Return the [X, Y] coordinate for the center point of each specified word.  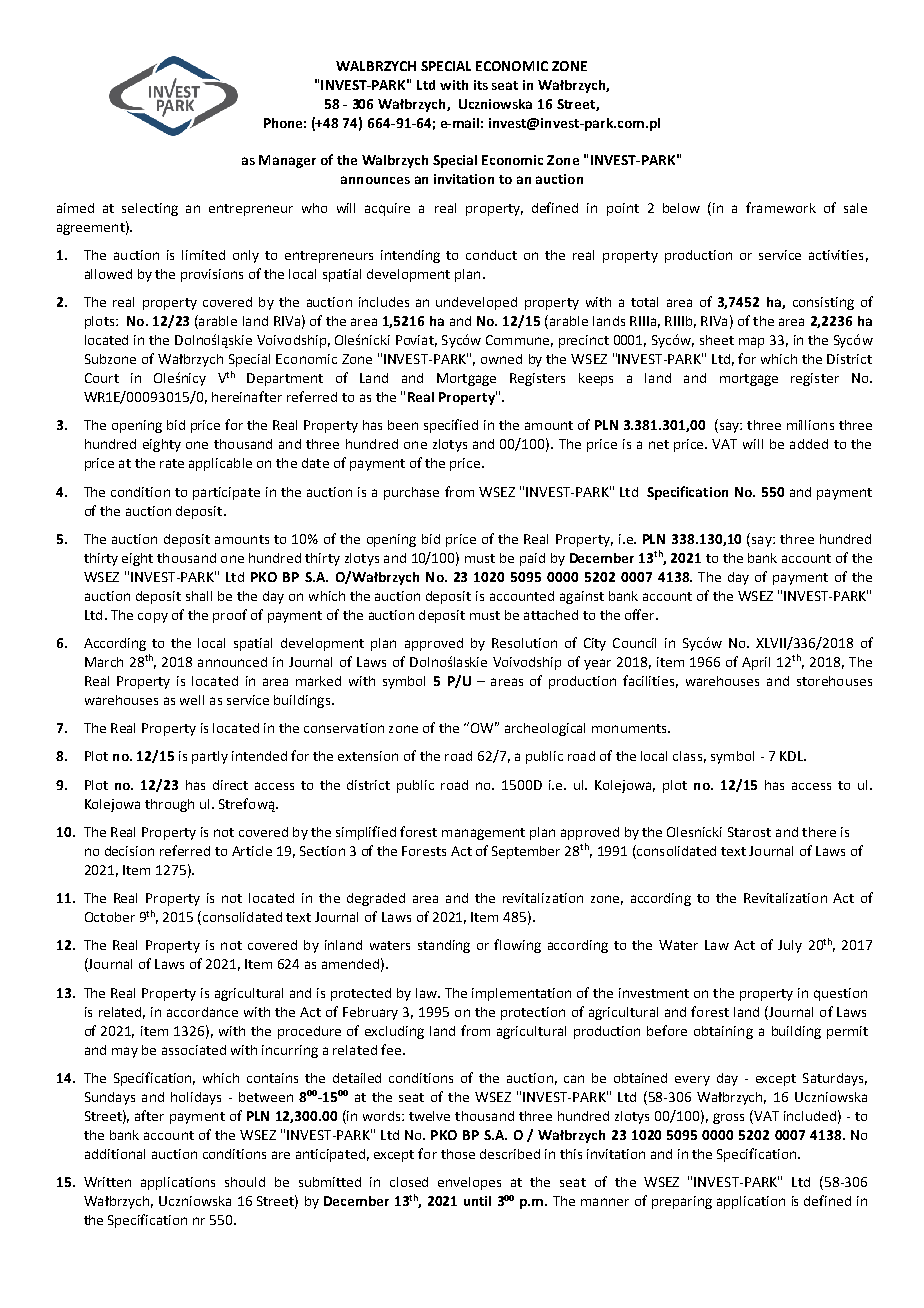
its [481, 85]
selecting [150, 209]
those [458, 1154]
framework [781, 207]
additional [115, 1154]
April [756, 663]
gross [728, 1118]
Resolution [524, 643]
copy [153, 618]
